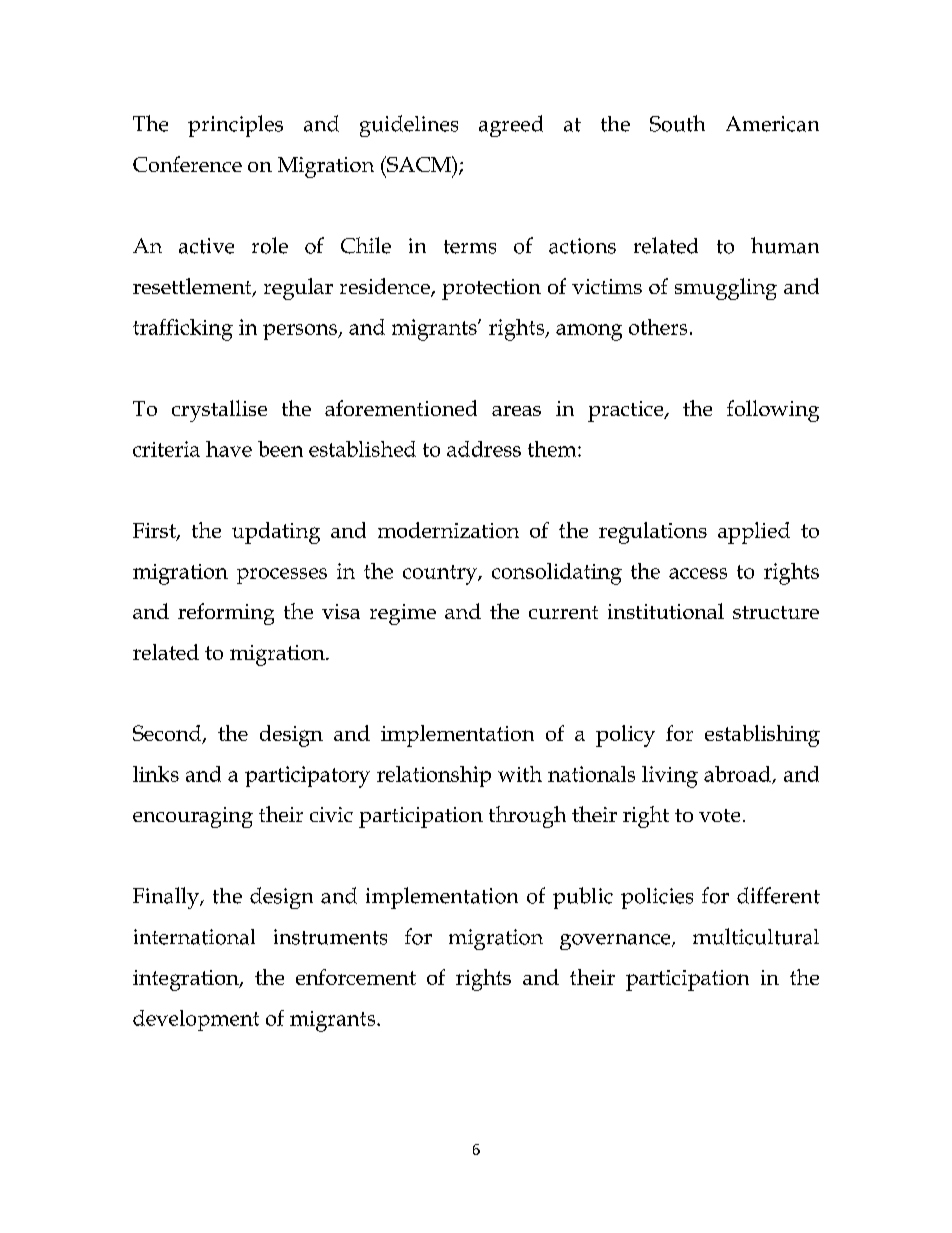 The height and width of the screenshot is (1233, 952). I want to click on agreed, so click(511, 126).
